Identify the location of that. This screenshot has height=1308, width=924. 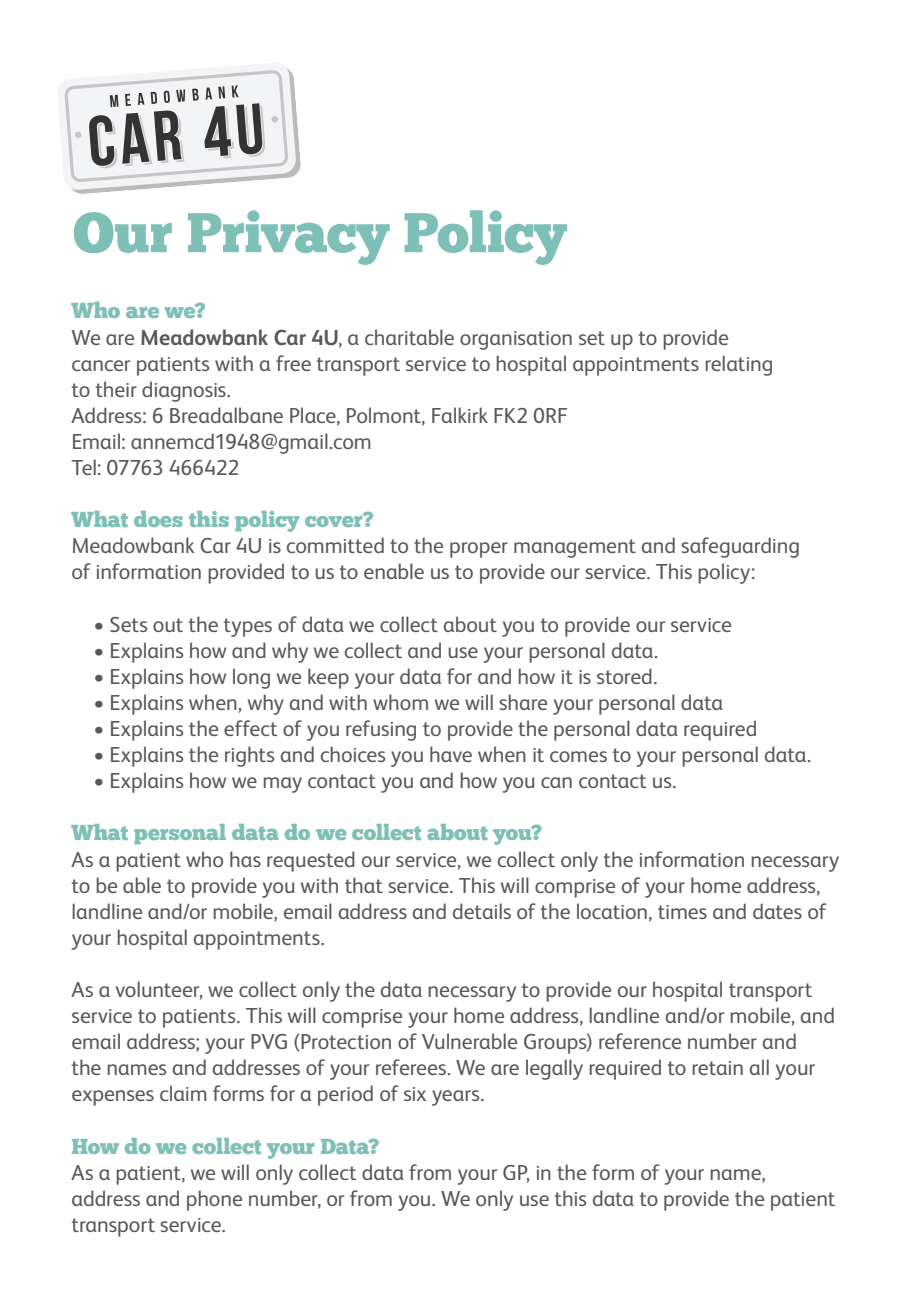
(364, 885).
